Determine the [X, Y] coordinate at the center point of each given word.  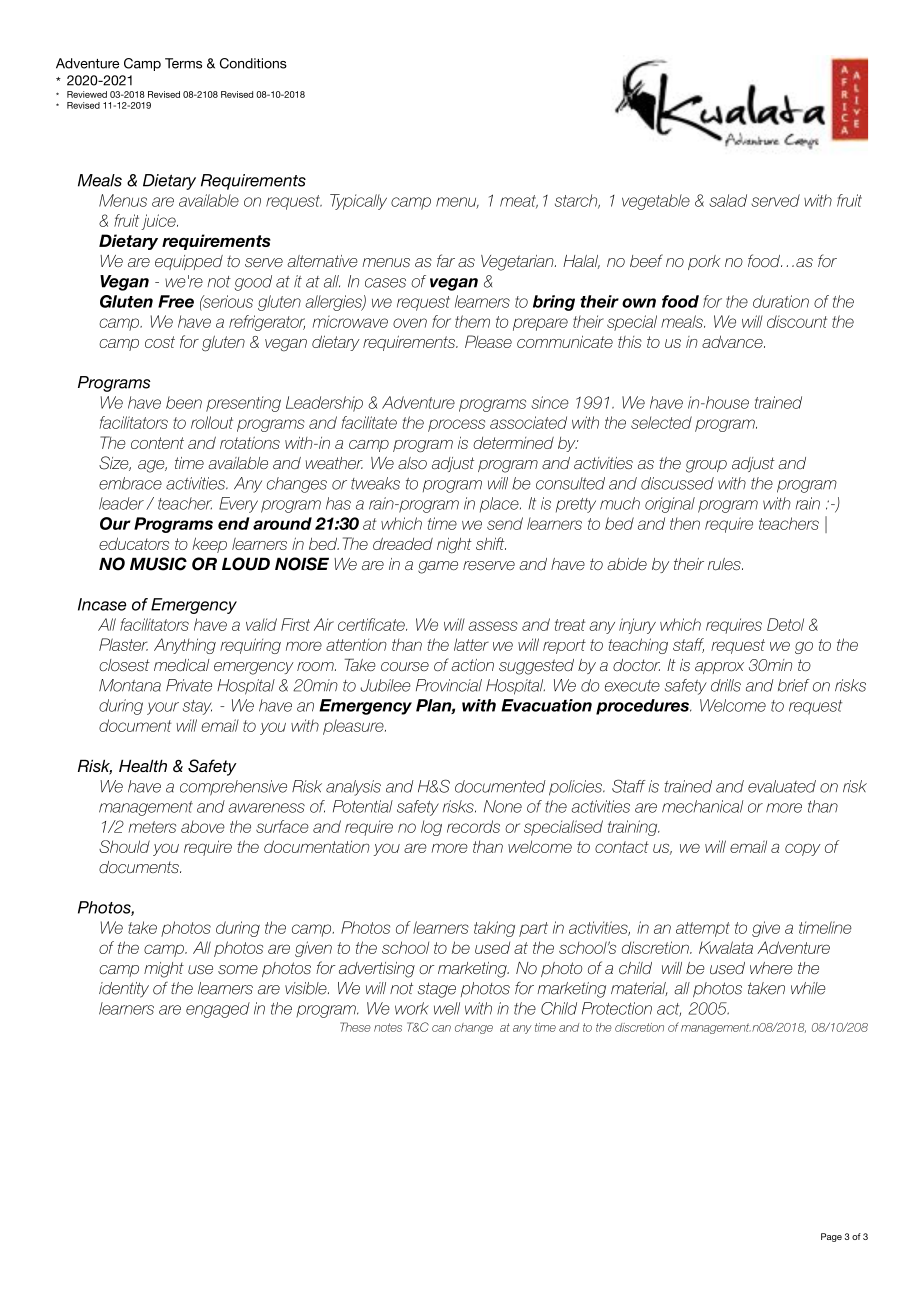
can [441, 1028]
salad [728, 200]
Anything [185, 646]
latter [471, 644]
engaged [218, 1010]
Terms [183, 63]
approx [719, 668]
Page [831, 1237]
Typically [358, 202]
